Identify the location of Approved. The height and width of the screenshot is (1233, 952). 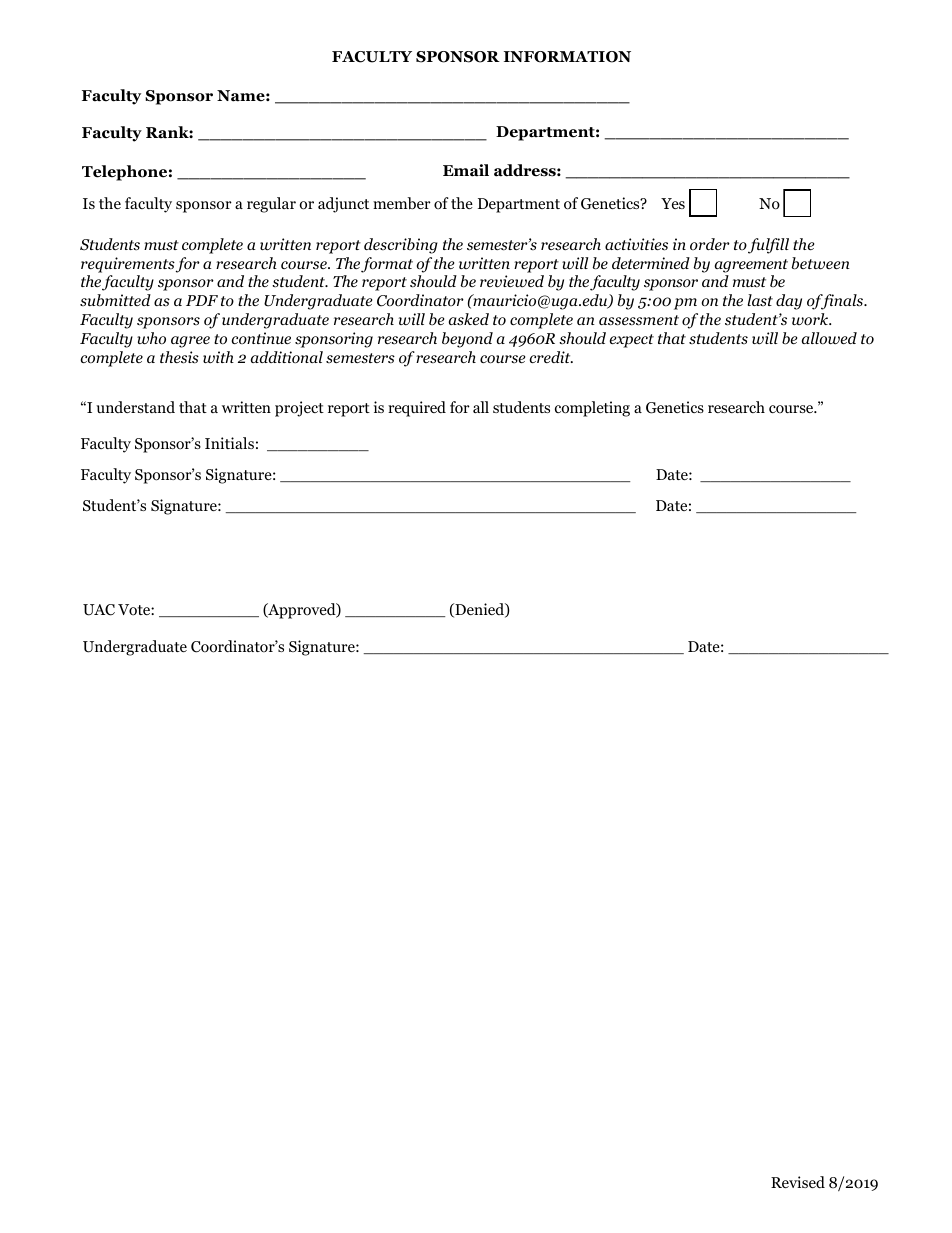
(302, 611).
